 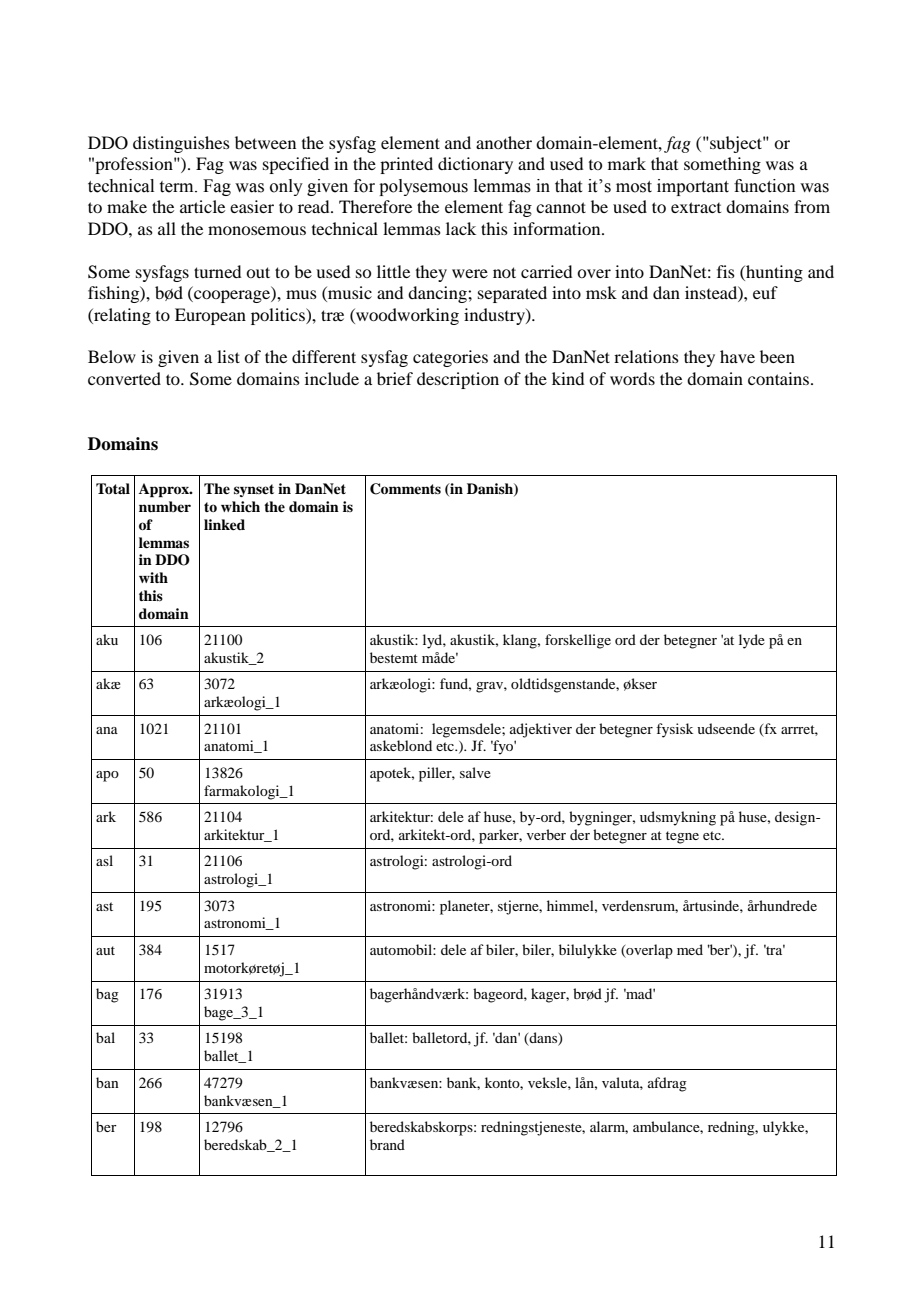 What do you see at coordinates (609, 1127) in the screenshot?
I see `alarm` at bounding box center [609, 1127].
